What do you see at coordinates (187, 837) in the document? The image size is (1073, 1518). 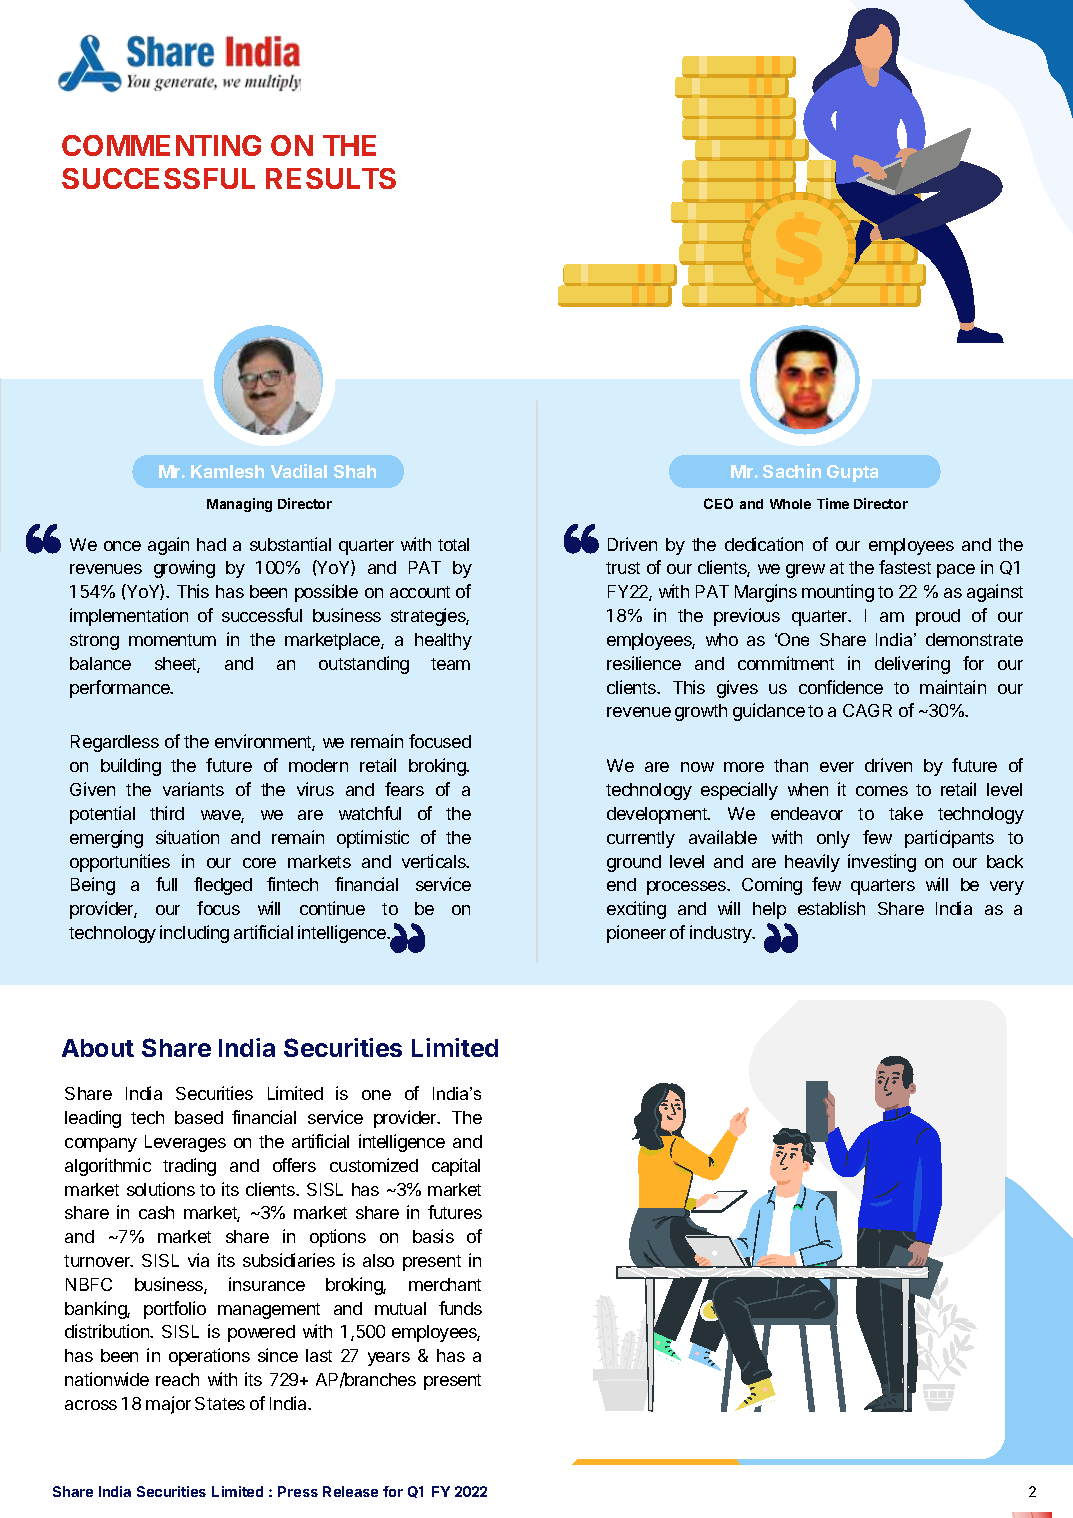 I see `situation` at bounding box center [187, 837].
